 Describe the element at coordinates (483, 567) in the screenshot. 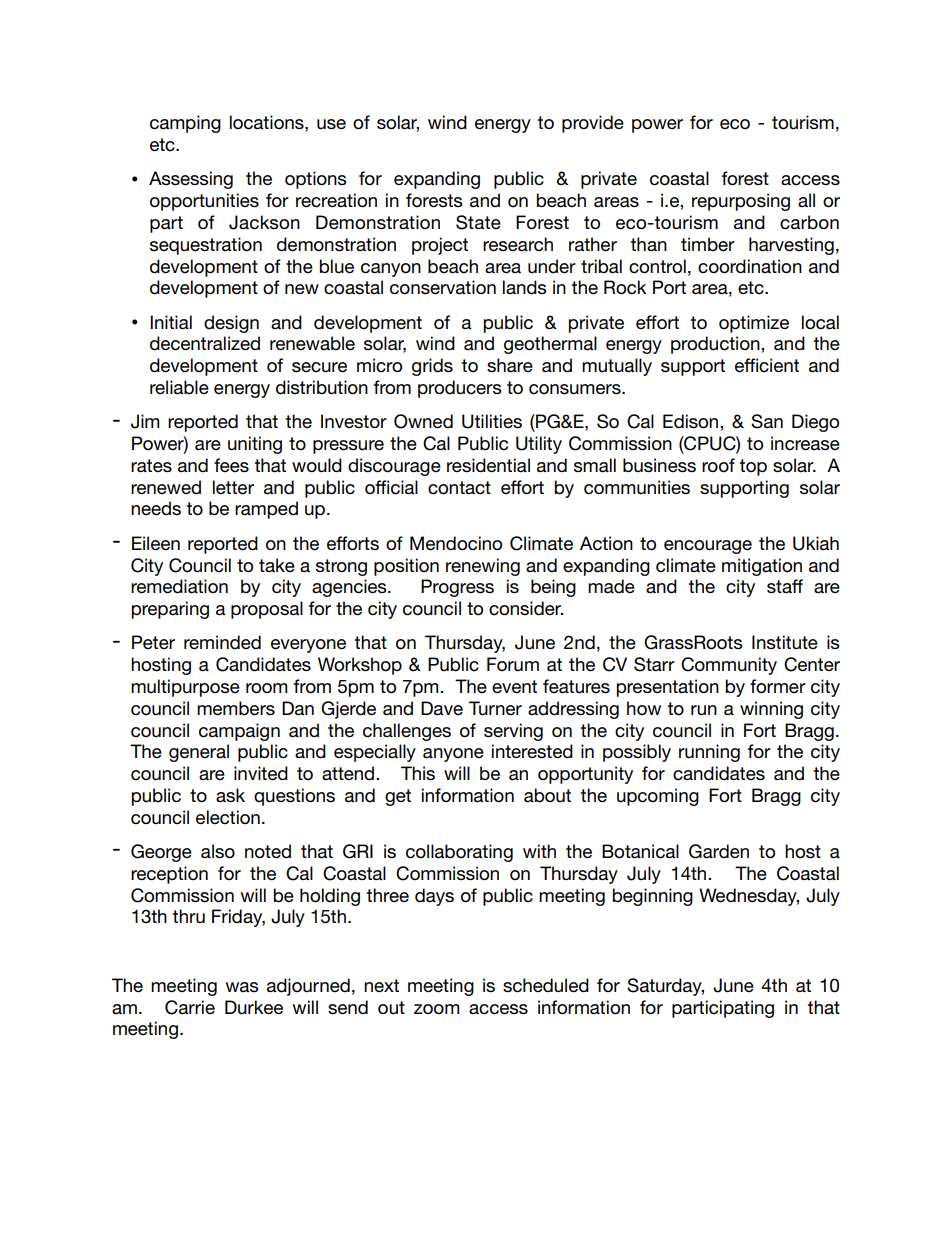

I see `renewing` at that location.
